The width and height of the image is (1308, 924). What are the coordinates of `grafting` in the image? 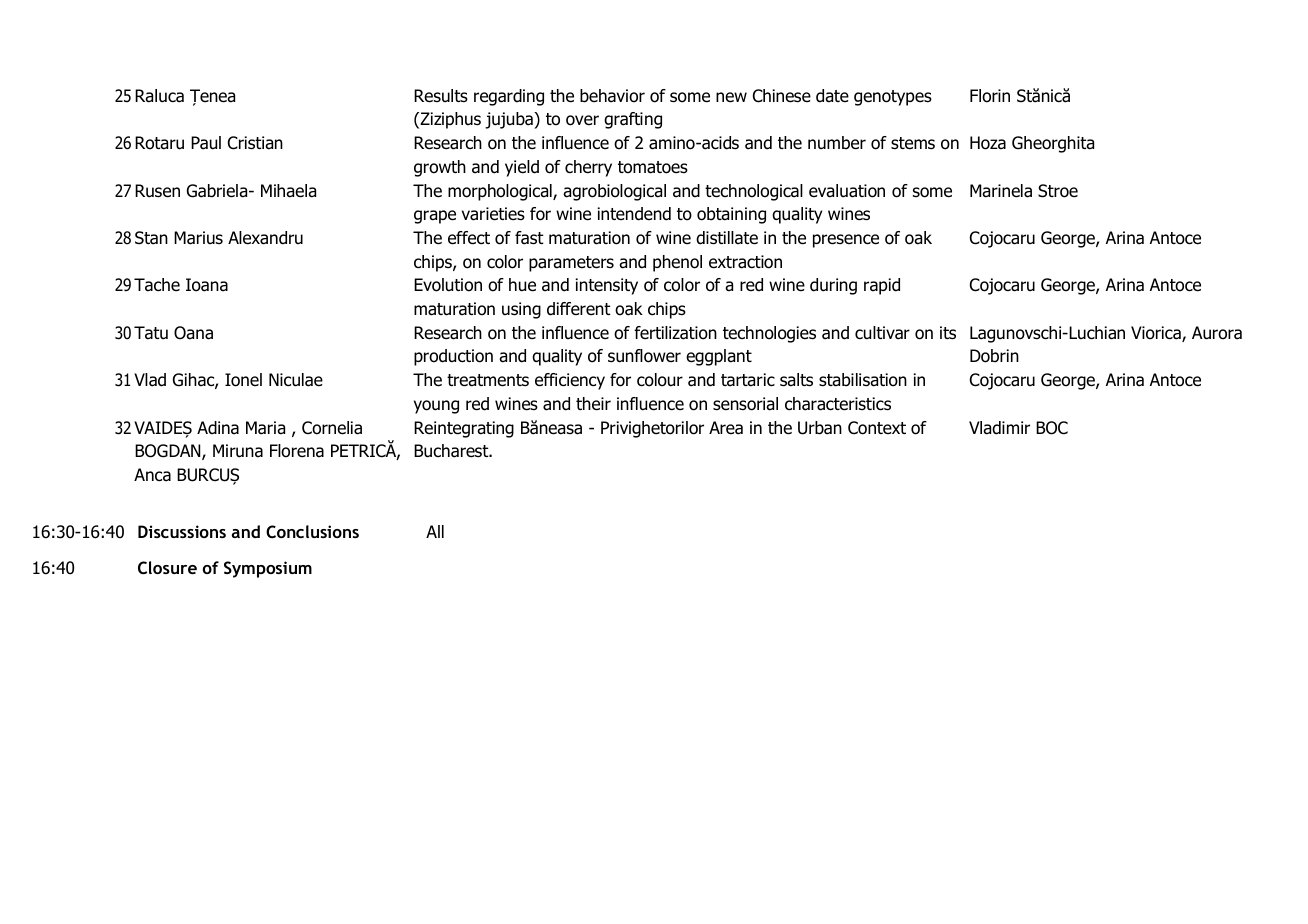 It's located at (633, 120).
